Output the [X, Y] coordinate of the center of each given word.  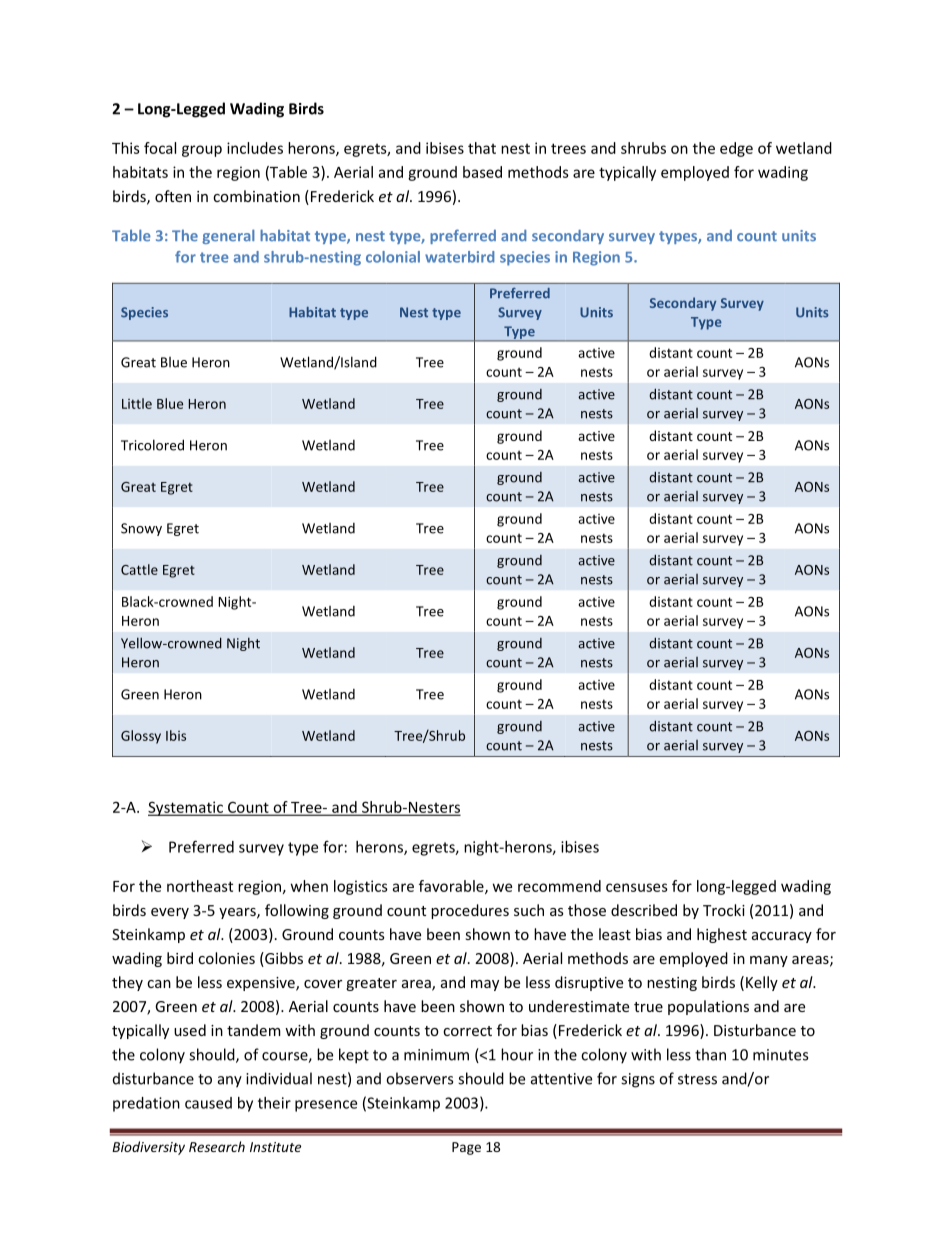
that [482, 148]
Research [217, 1146]
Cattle [139, 569]
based [482, 172]
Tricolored [152, 445]
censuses [637, 887]
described [644, 910]
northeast [200, 886]
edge [736, 149]
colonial [393, 257]
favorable [452, 887]
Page [466, 1148]
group [202, 151]
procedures [470, 911]
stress [697, 1079]
